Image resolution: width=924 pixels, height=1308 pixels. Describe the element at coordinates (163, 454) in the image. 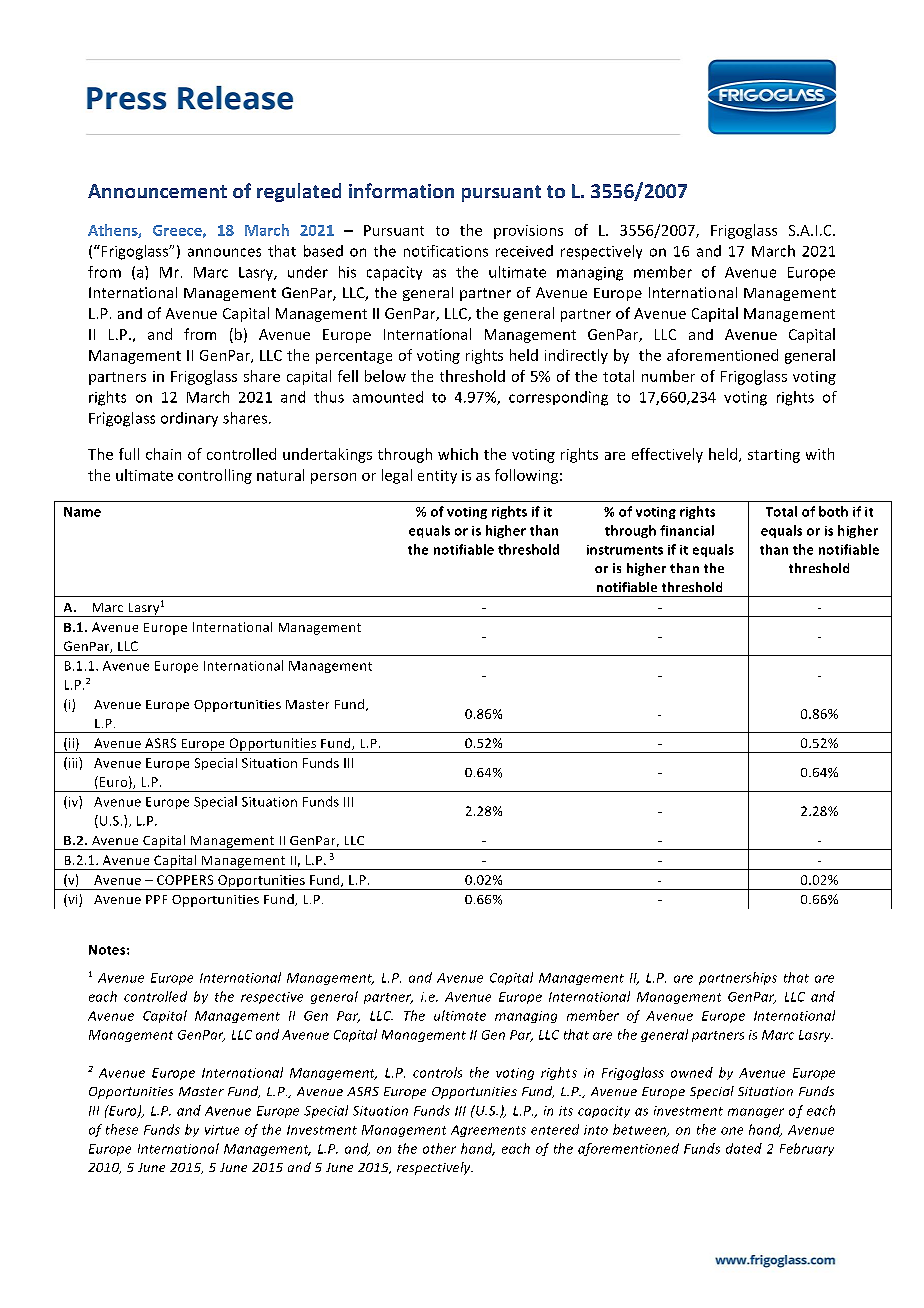

I see `chain` at that location.
